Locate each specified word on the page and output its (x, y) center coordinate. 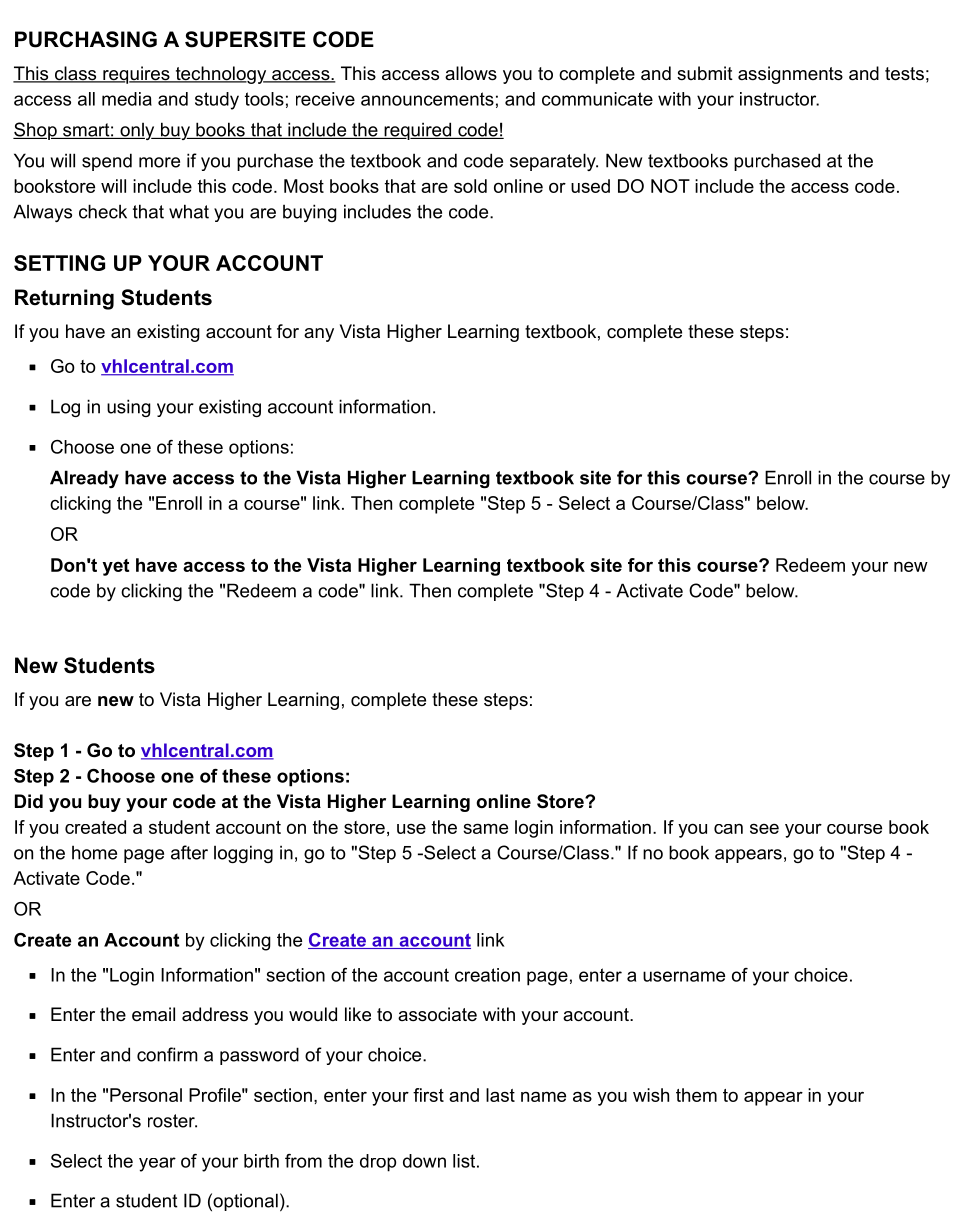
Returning (64, 299)
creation (487, 975)
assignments (790, 75)
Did (29, 801)
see (764, 829)
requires (136, 75)
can (728, 829)
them (696, 1095)
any (319, 335)
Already (84, 479)
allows (471, 73)
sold (470, 186)
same (485, 828)
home (94, 852)
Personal (146, 1095)
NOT (670, 186)
